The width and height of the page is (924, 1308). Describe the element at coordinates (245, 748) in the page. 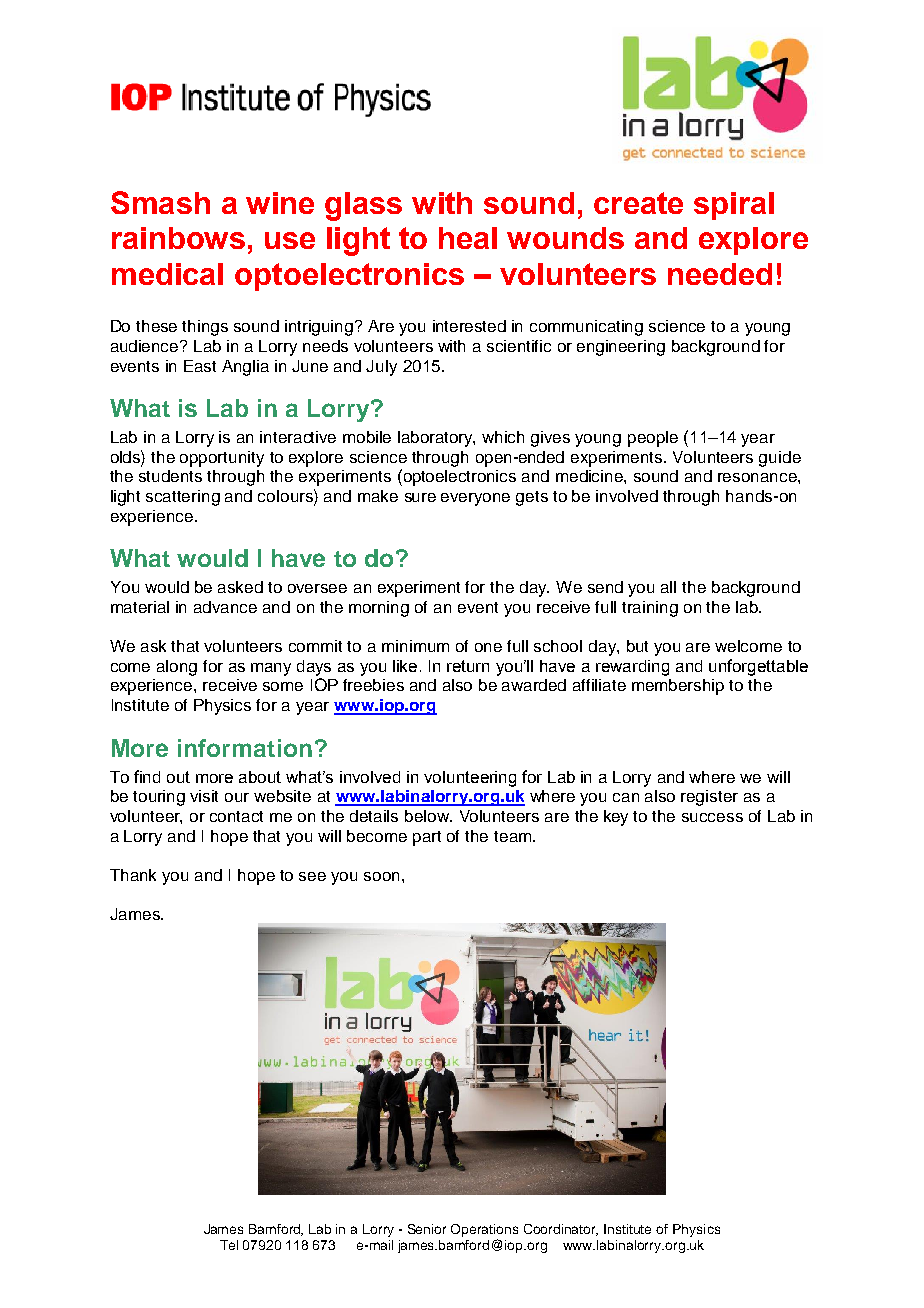

I see `information` at that location.
